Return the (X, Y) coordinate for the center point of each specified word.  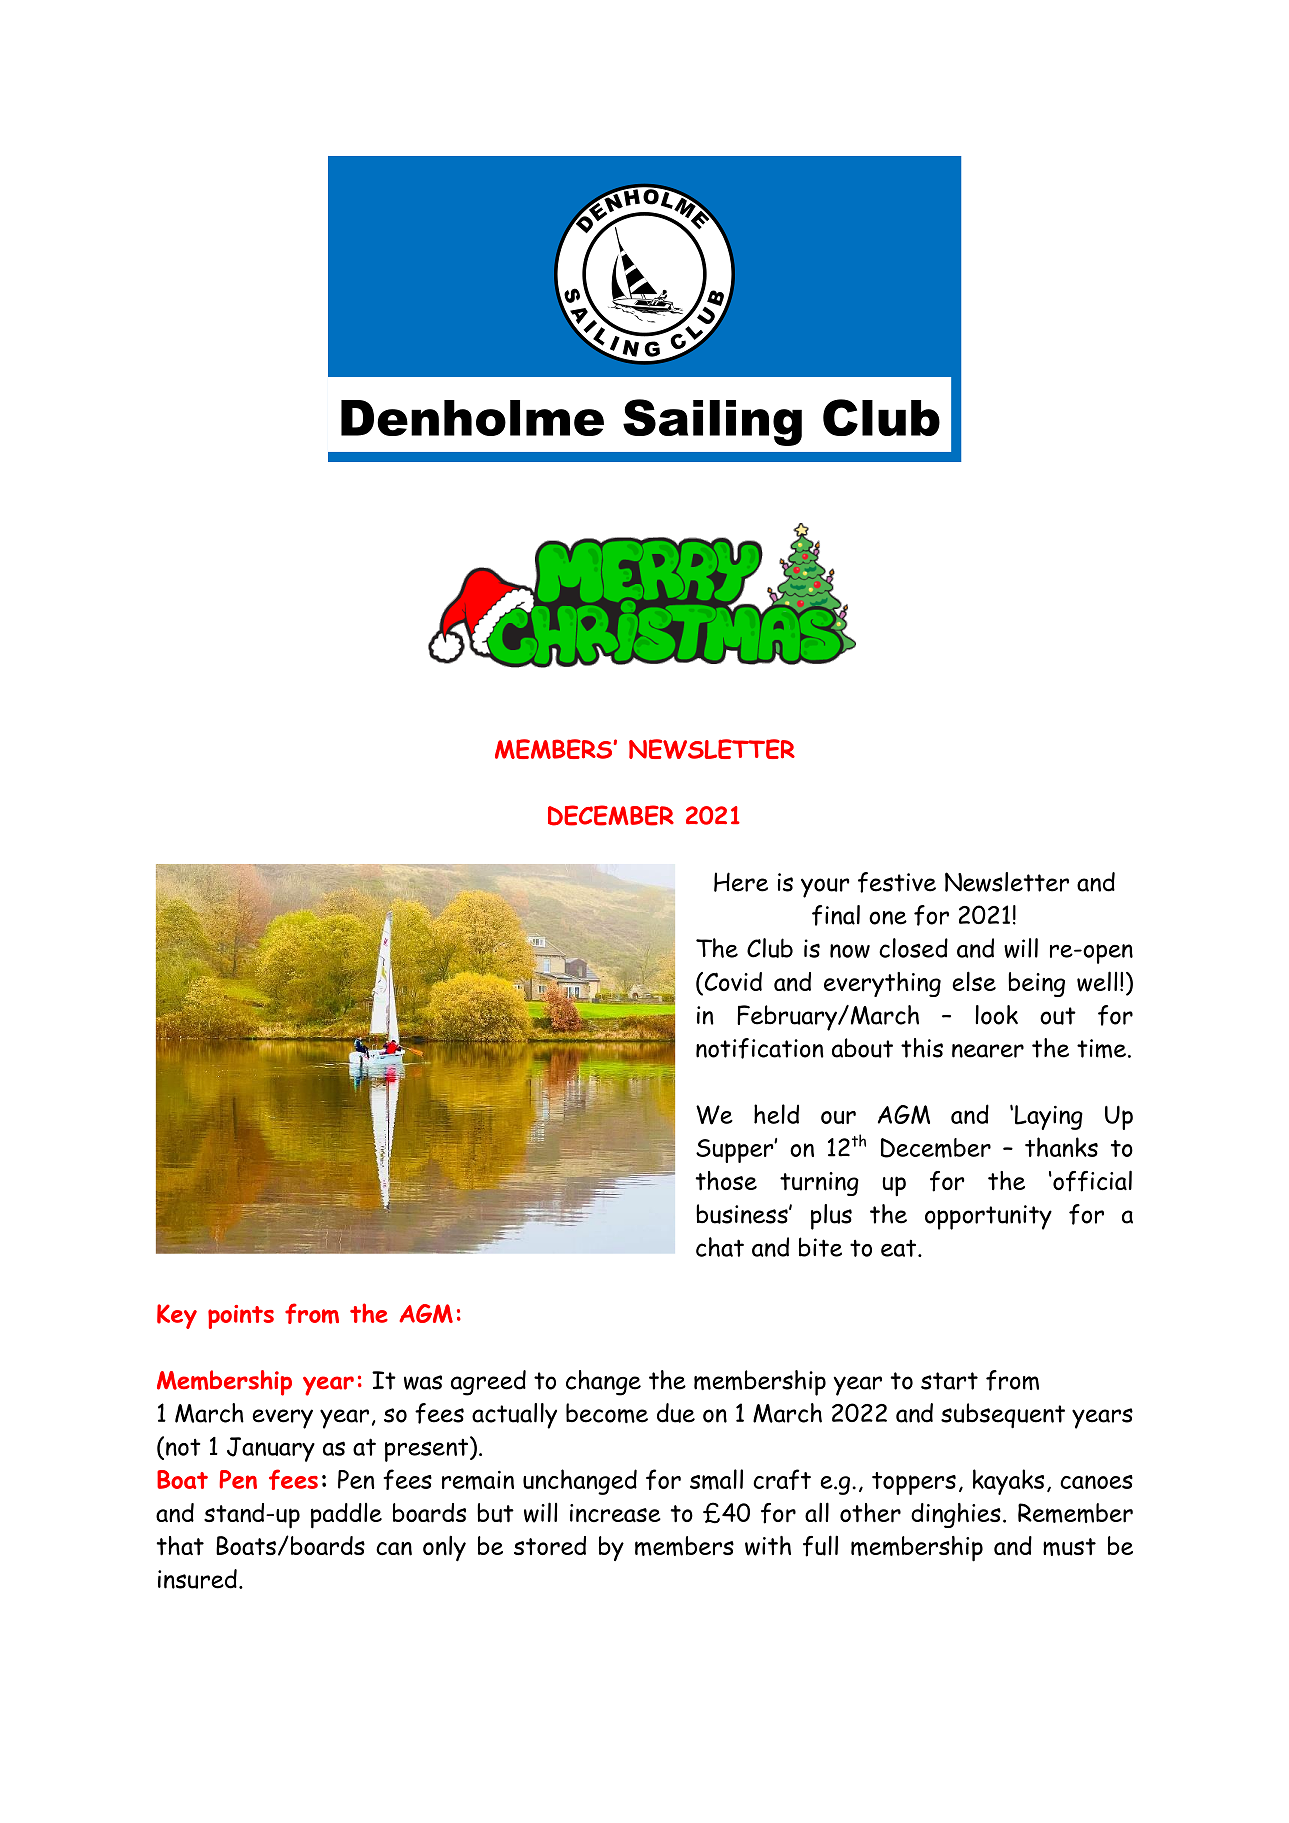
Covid (732, 983)
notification (760, 1048)
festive (897, 882)
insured (197, 1579)
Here (741, 882)
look (996, 1015)
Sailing (712, 422)
